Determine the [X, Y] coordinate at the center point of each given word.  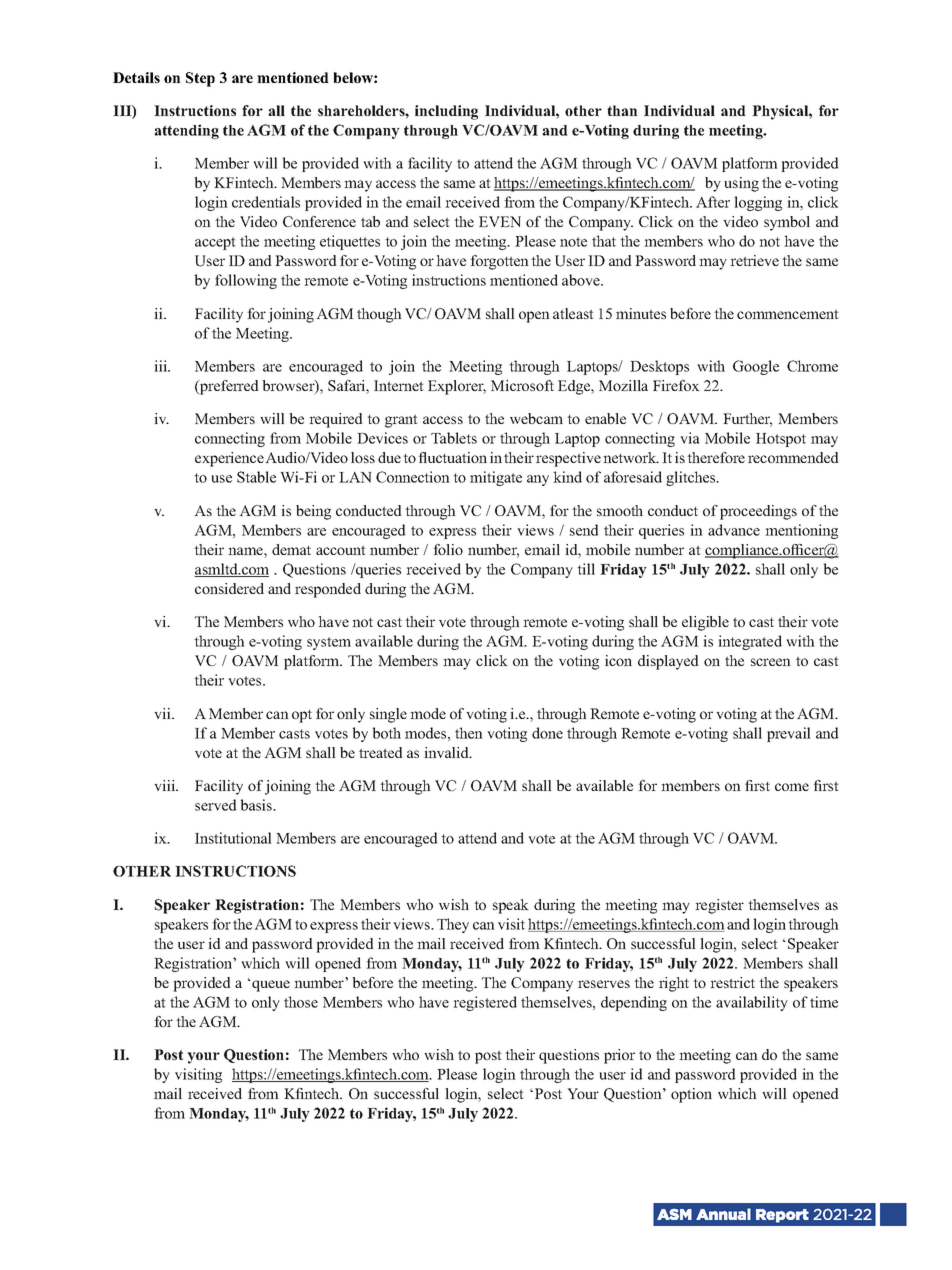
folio [448, 549]
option [691, 1095]
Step [200, 79]
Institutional [233, 838]
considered [229, 588]
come [792, 787]
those [301, 1002]
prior [619, 1056]
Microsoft [522, 385]
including [446, 112]
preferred [228, 387]
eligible [705, 623]
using [741, 184]
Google [756, 367]
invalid [447, 752]
